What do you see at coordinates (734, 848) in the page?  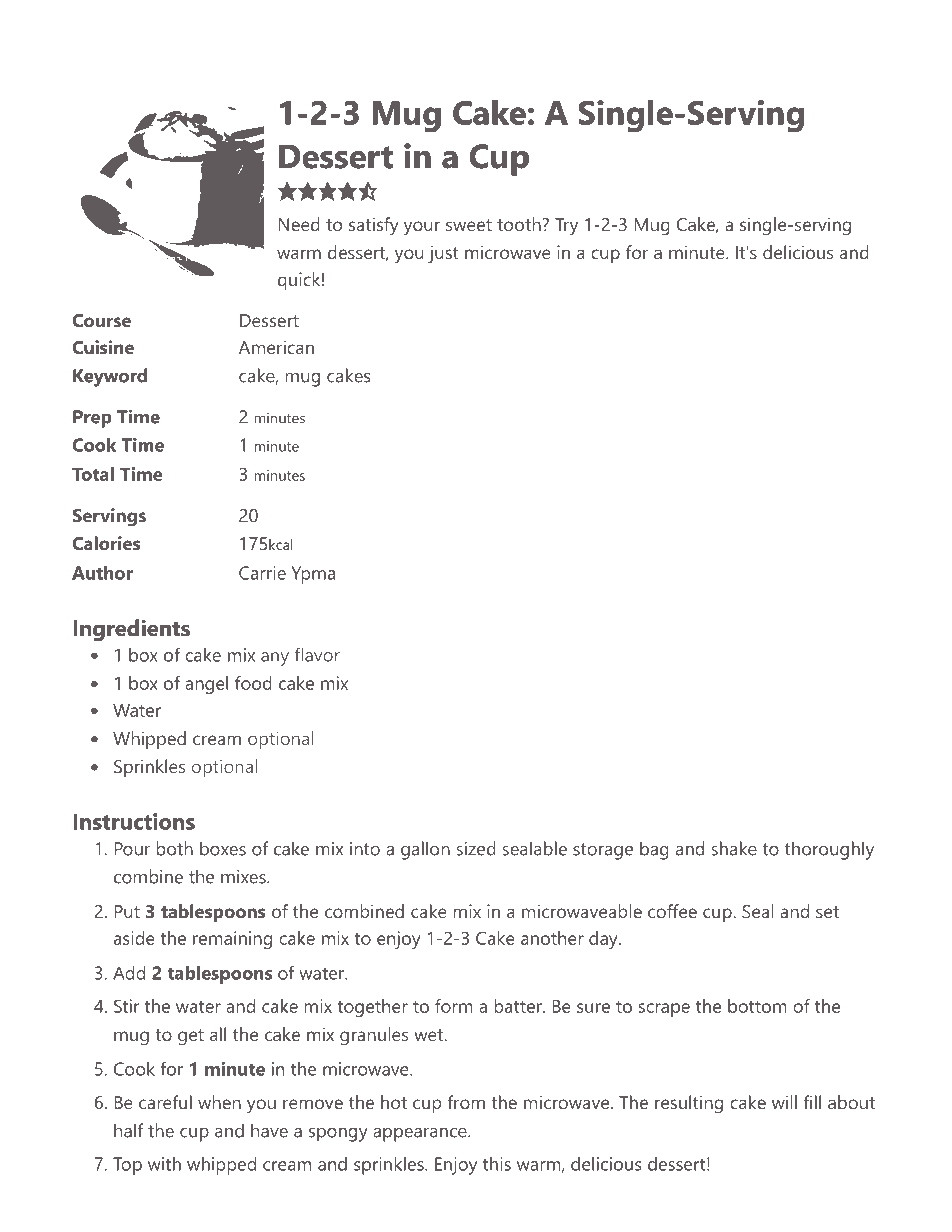 I see `shake` at bounding box center [734, 848].
